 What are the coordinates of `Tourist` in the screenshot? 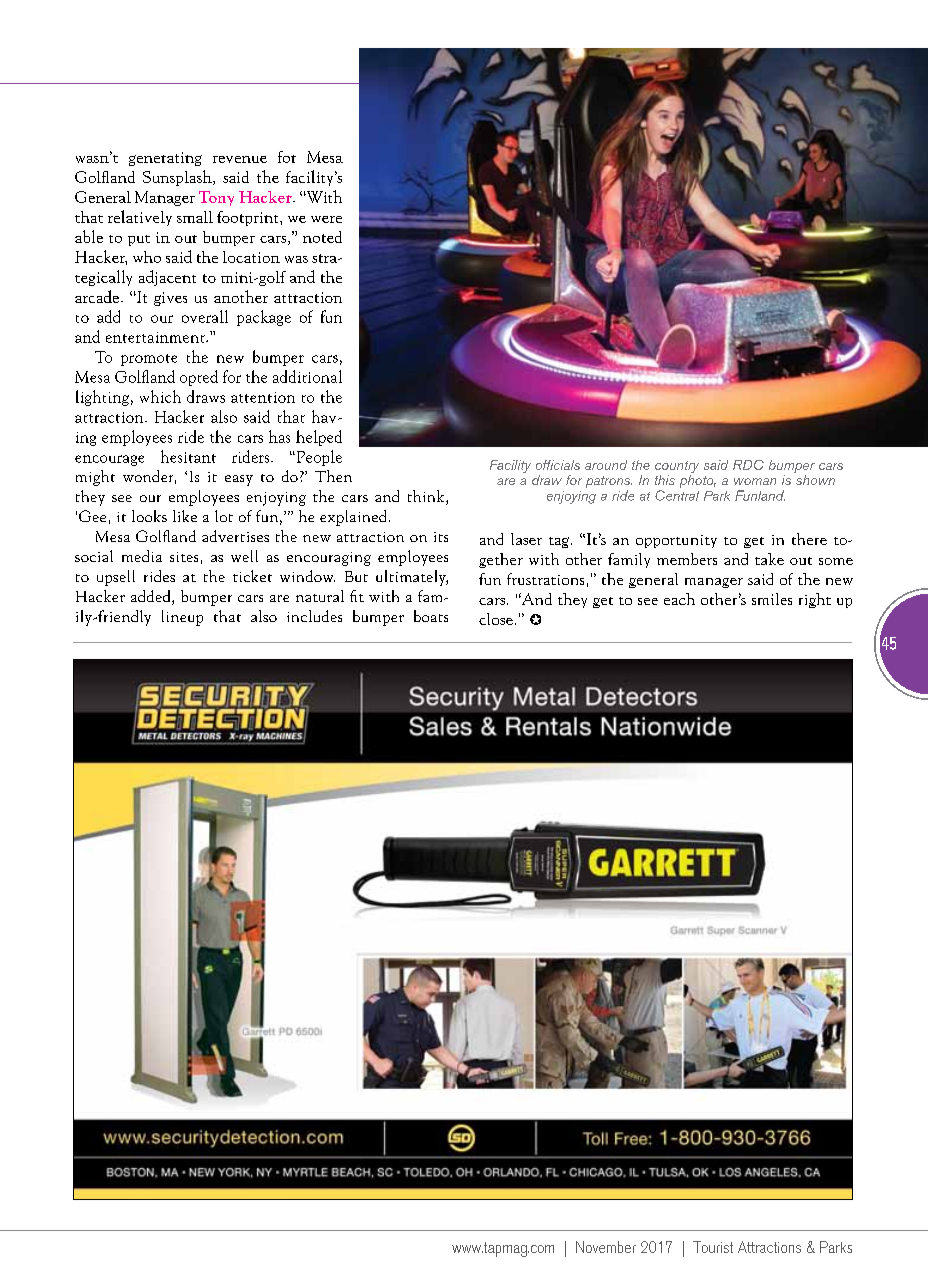 It's located at (713, 1247).
